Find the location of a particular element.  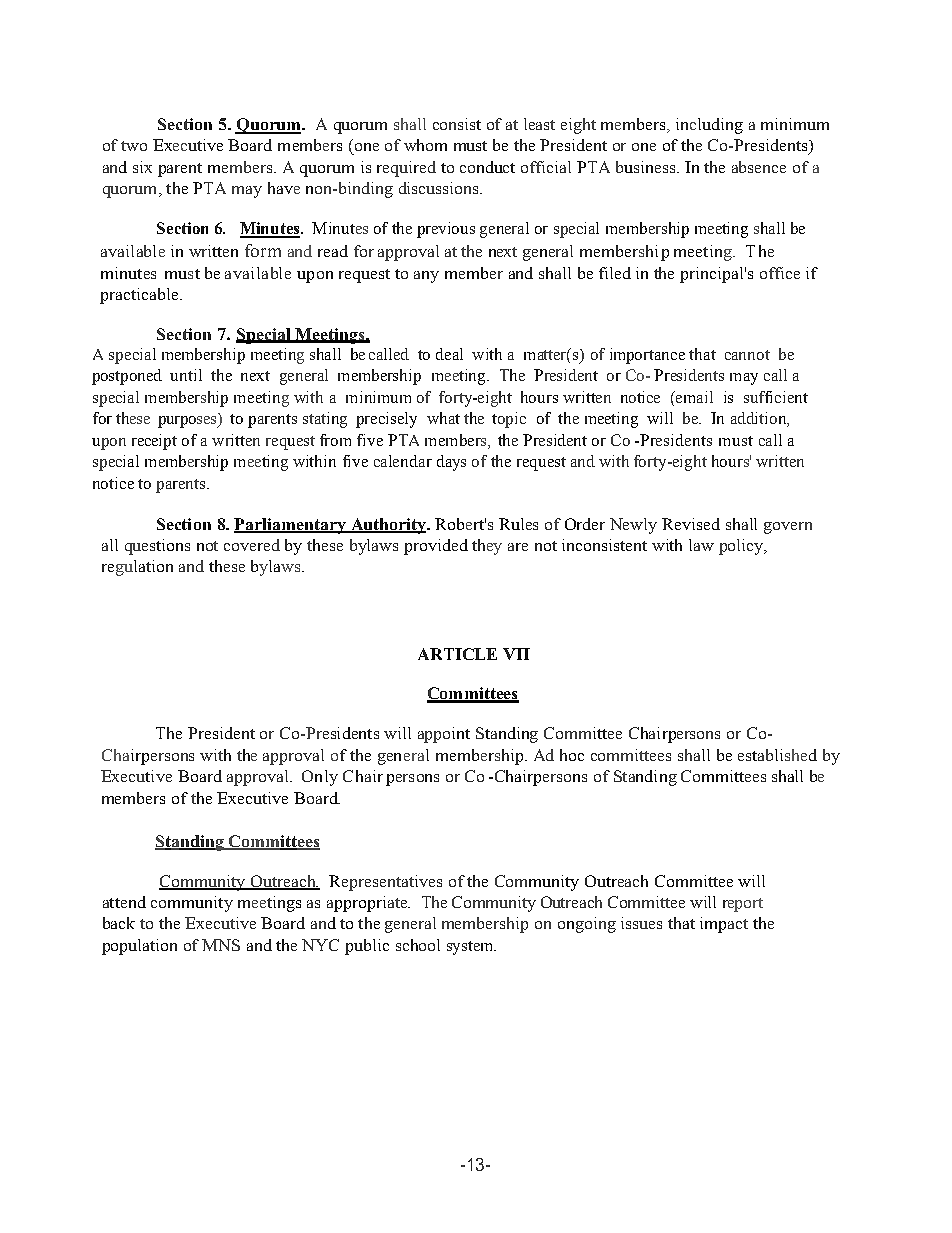

provided is located at coordinates (436, 547).
